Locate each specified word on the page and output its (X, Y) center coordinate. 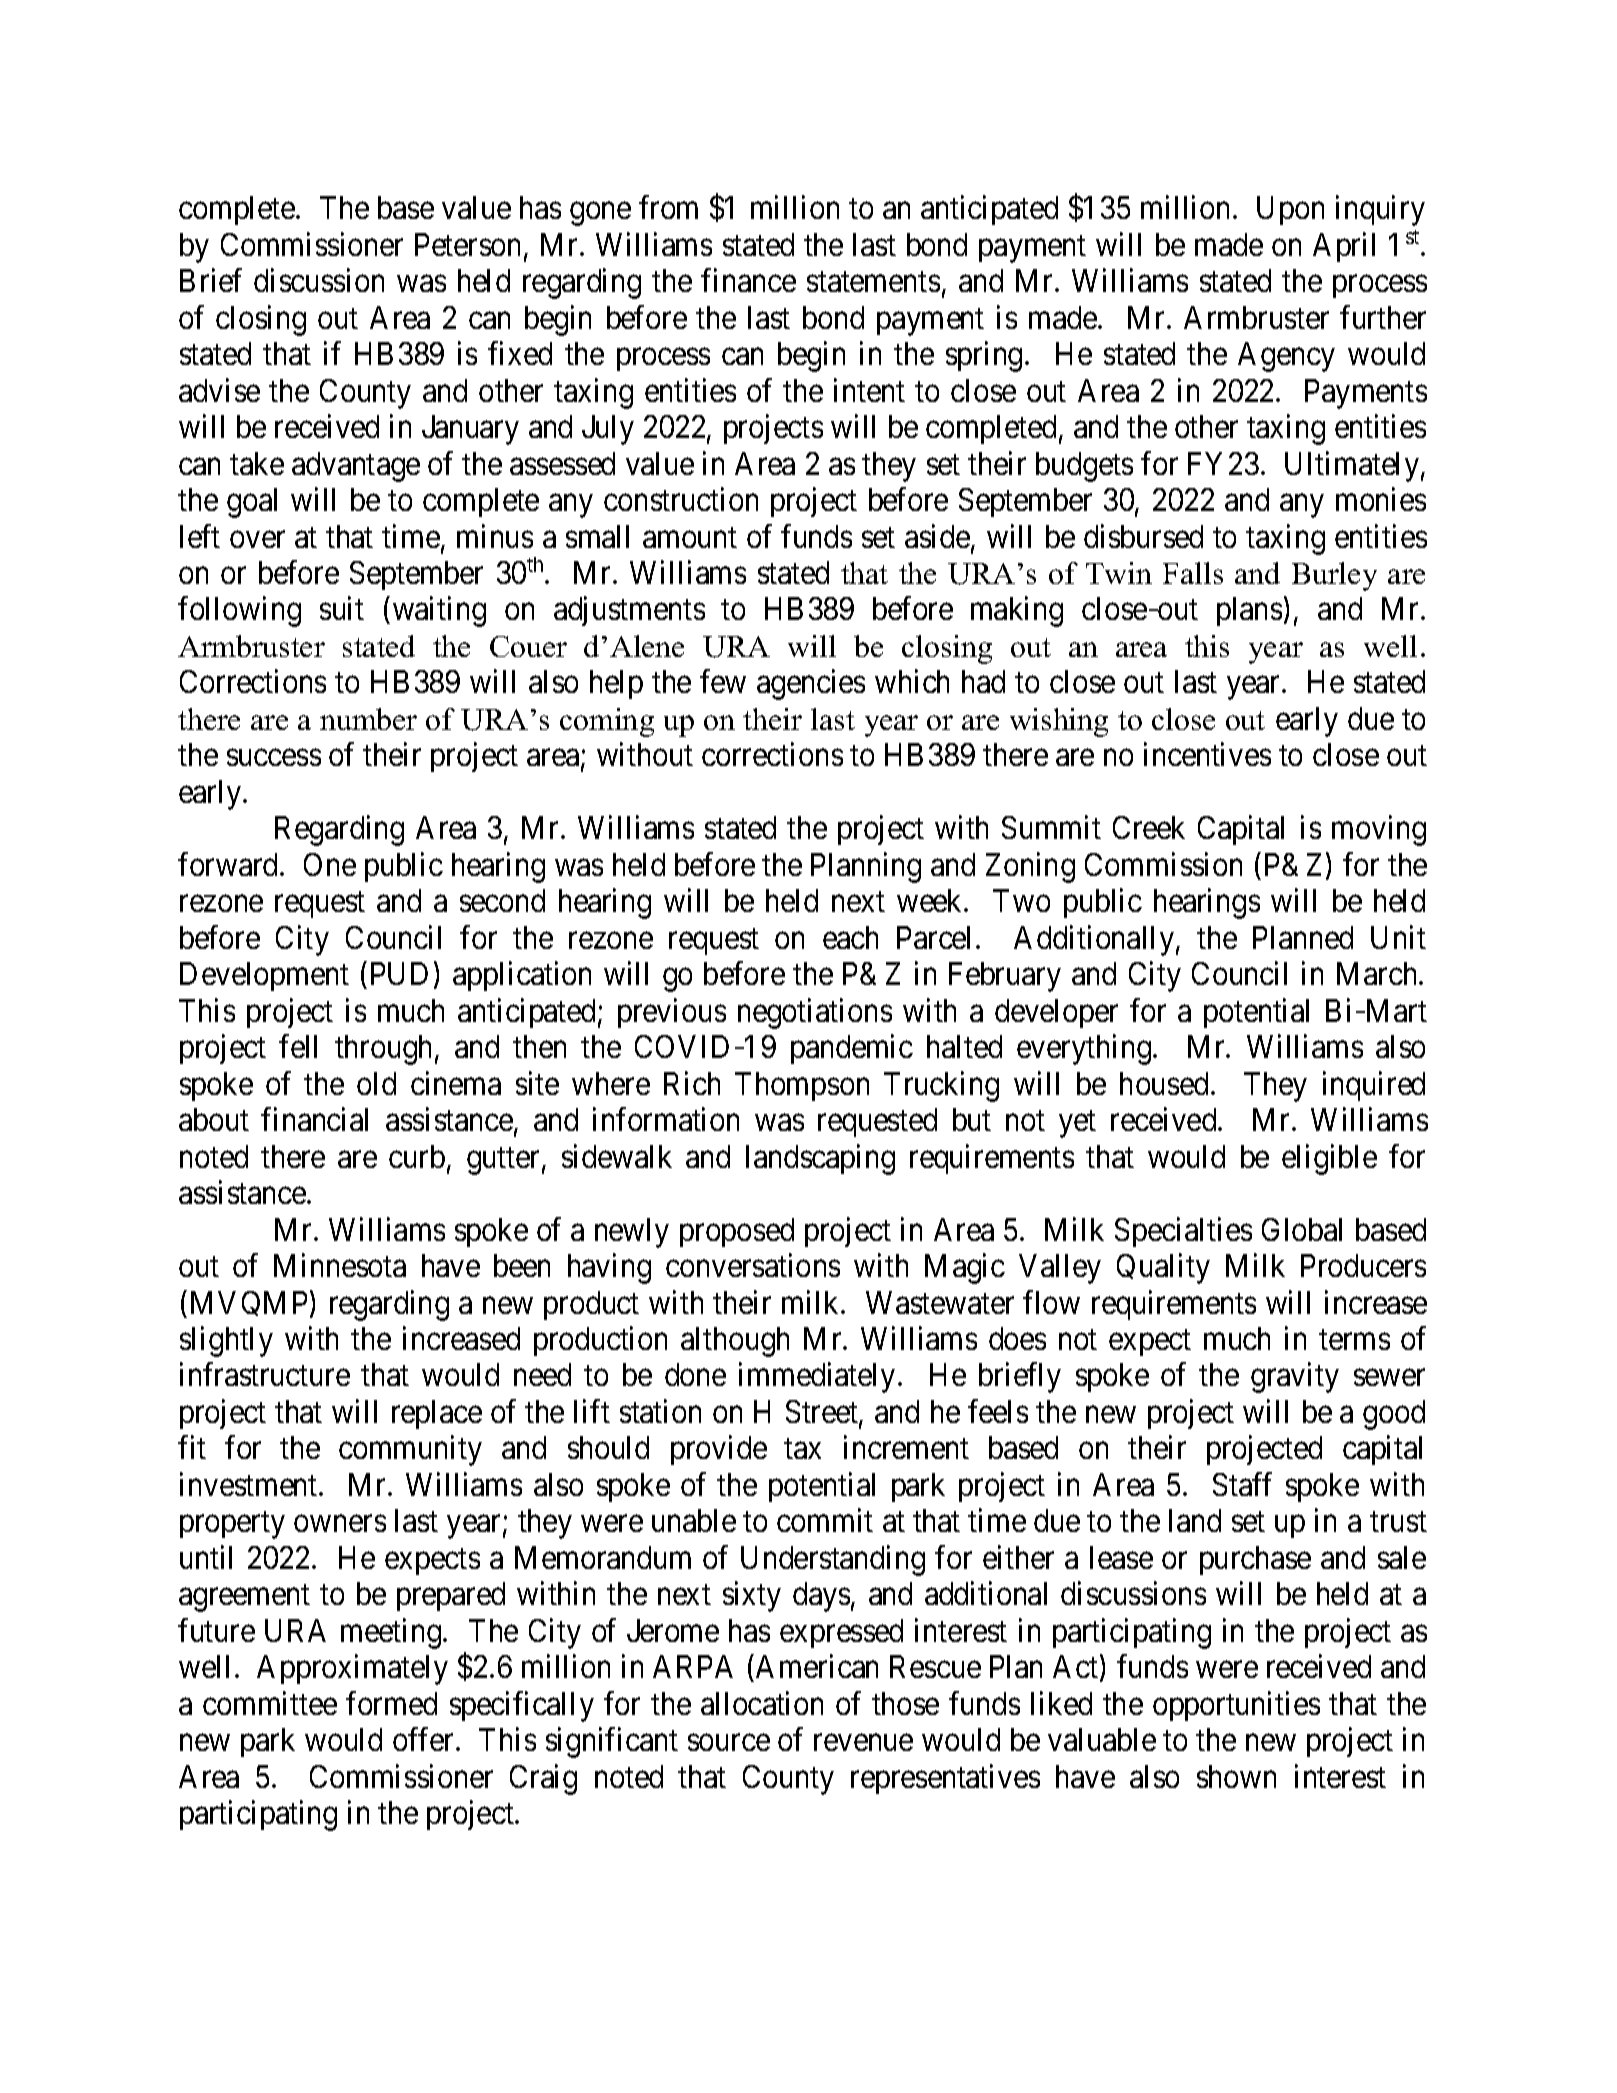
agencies (811, 685)
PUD (399, 973)
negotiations (815, 1013)
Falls (1193, 573)
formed (391, 1703)
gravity (1295, 1378)
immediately (817, 1378)
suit (342, 608)
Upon (1290, 210)
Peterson (470, 246)
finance (748, 280)
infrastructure (265, 1374)
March (1378, 973)
